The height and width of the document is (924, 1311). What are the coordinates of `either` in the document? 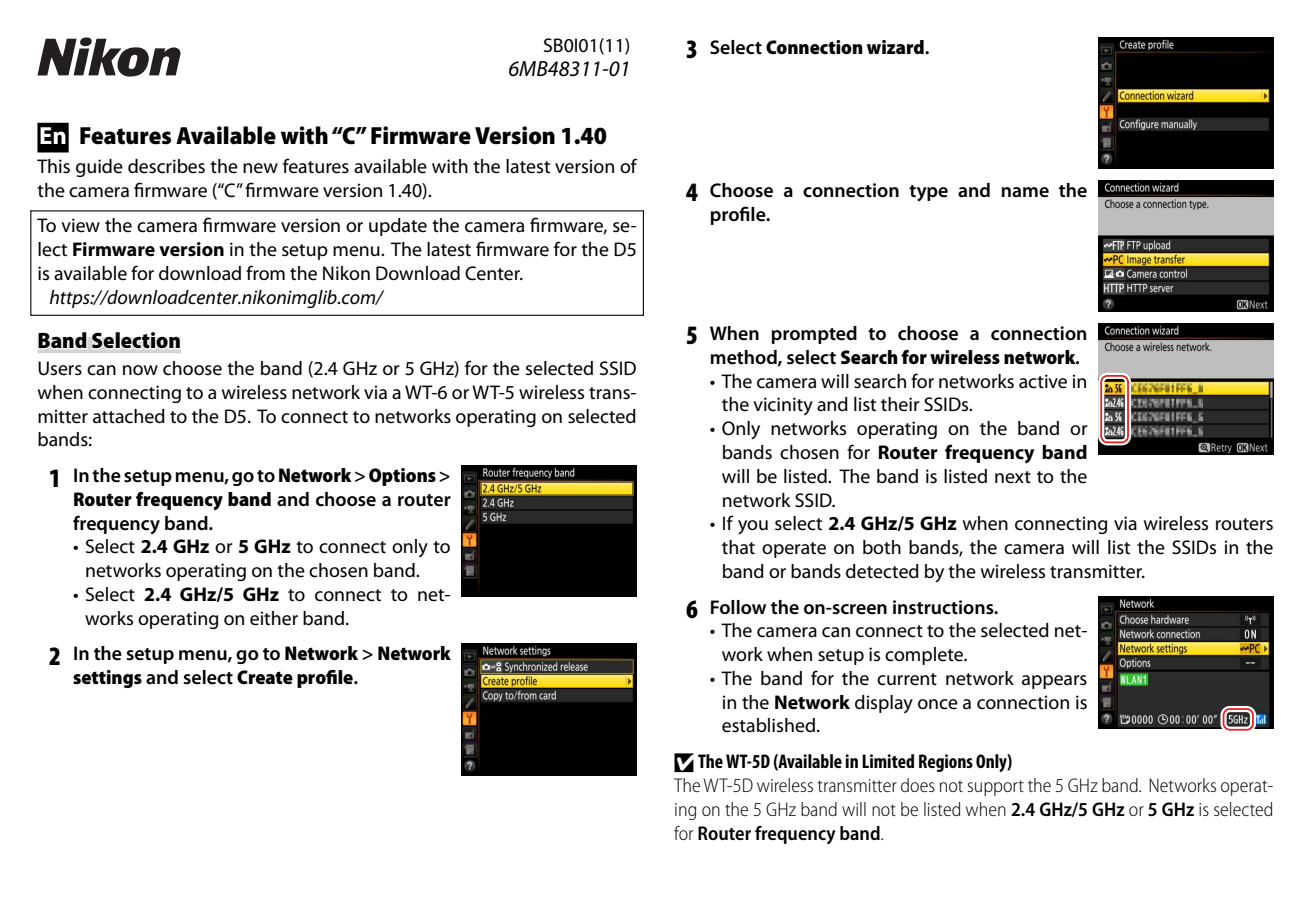 It's located at (274, 618).
